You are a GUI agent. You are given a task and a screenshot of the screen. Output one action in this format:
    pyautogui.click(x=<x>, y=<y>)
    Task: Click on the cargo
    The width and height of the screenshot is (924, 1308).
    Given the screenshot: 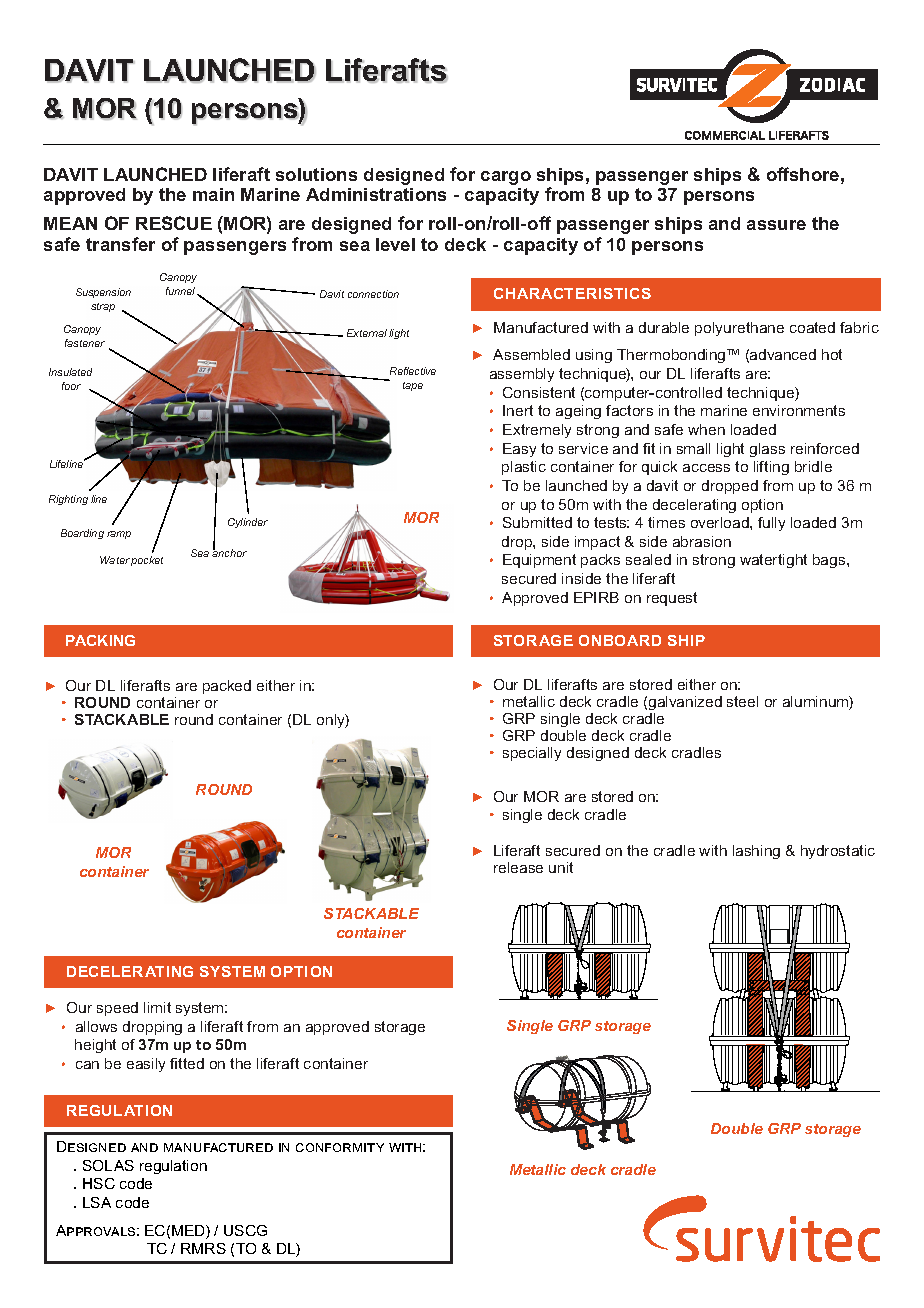 What is the action you would take?
    pyautogui.click(x=506, y=178)
